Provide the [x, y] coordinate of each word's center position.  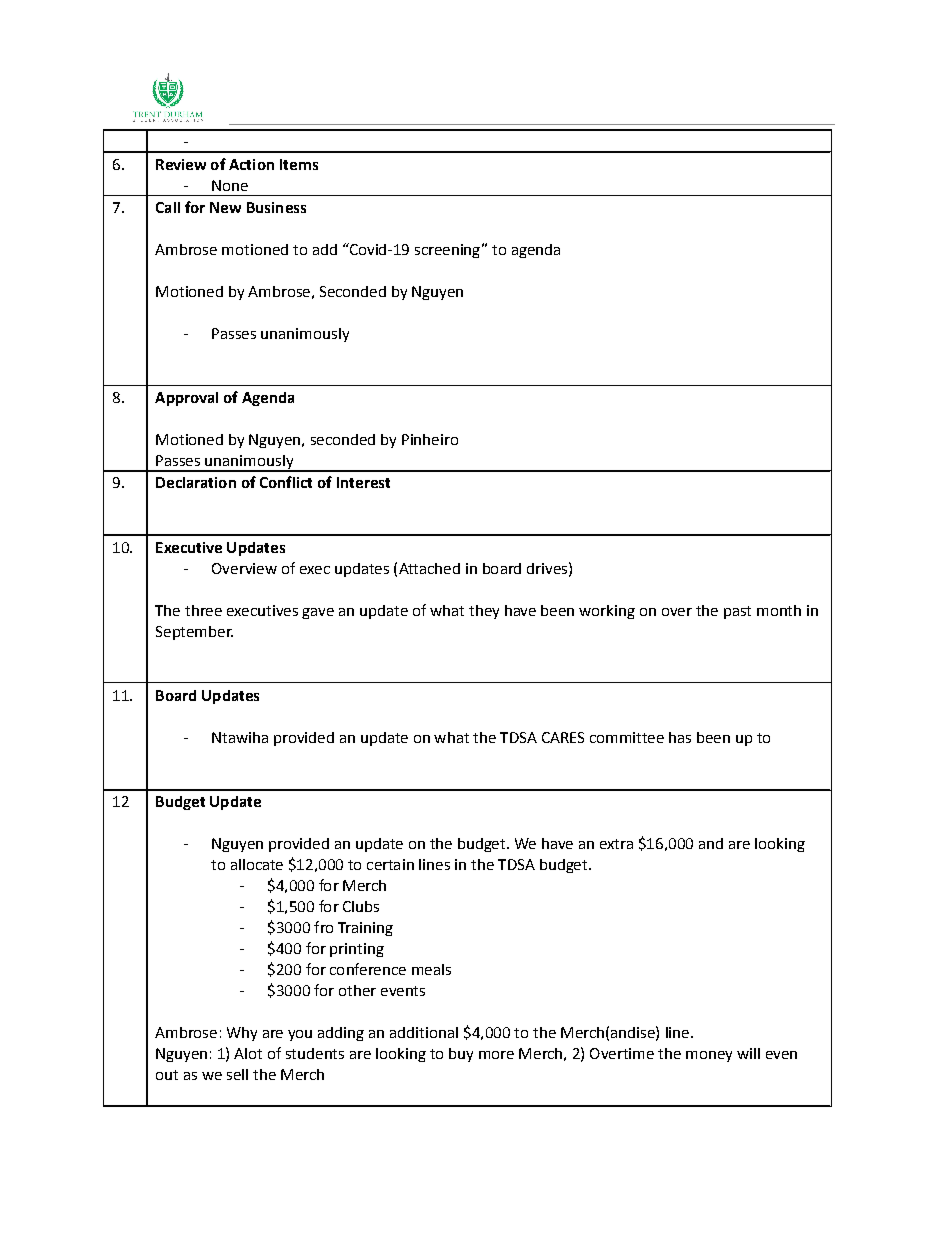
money [709, 1056]
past [737, 612]
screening [447, 251]
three [203, 610]
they [484, 612]
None [230, 185]
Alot [248, 1053]
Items [299, 164]
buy [461, 1055]
